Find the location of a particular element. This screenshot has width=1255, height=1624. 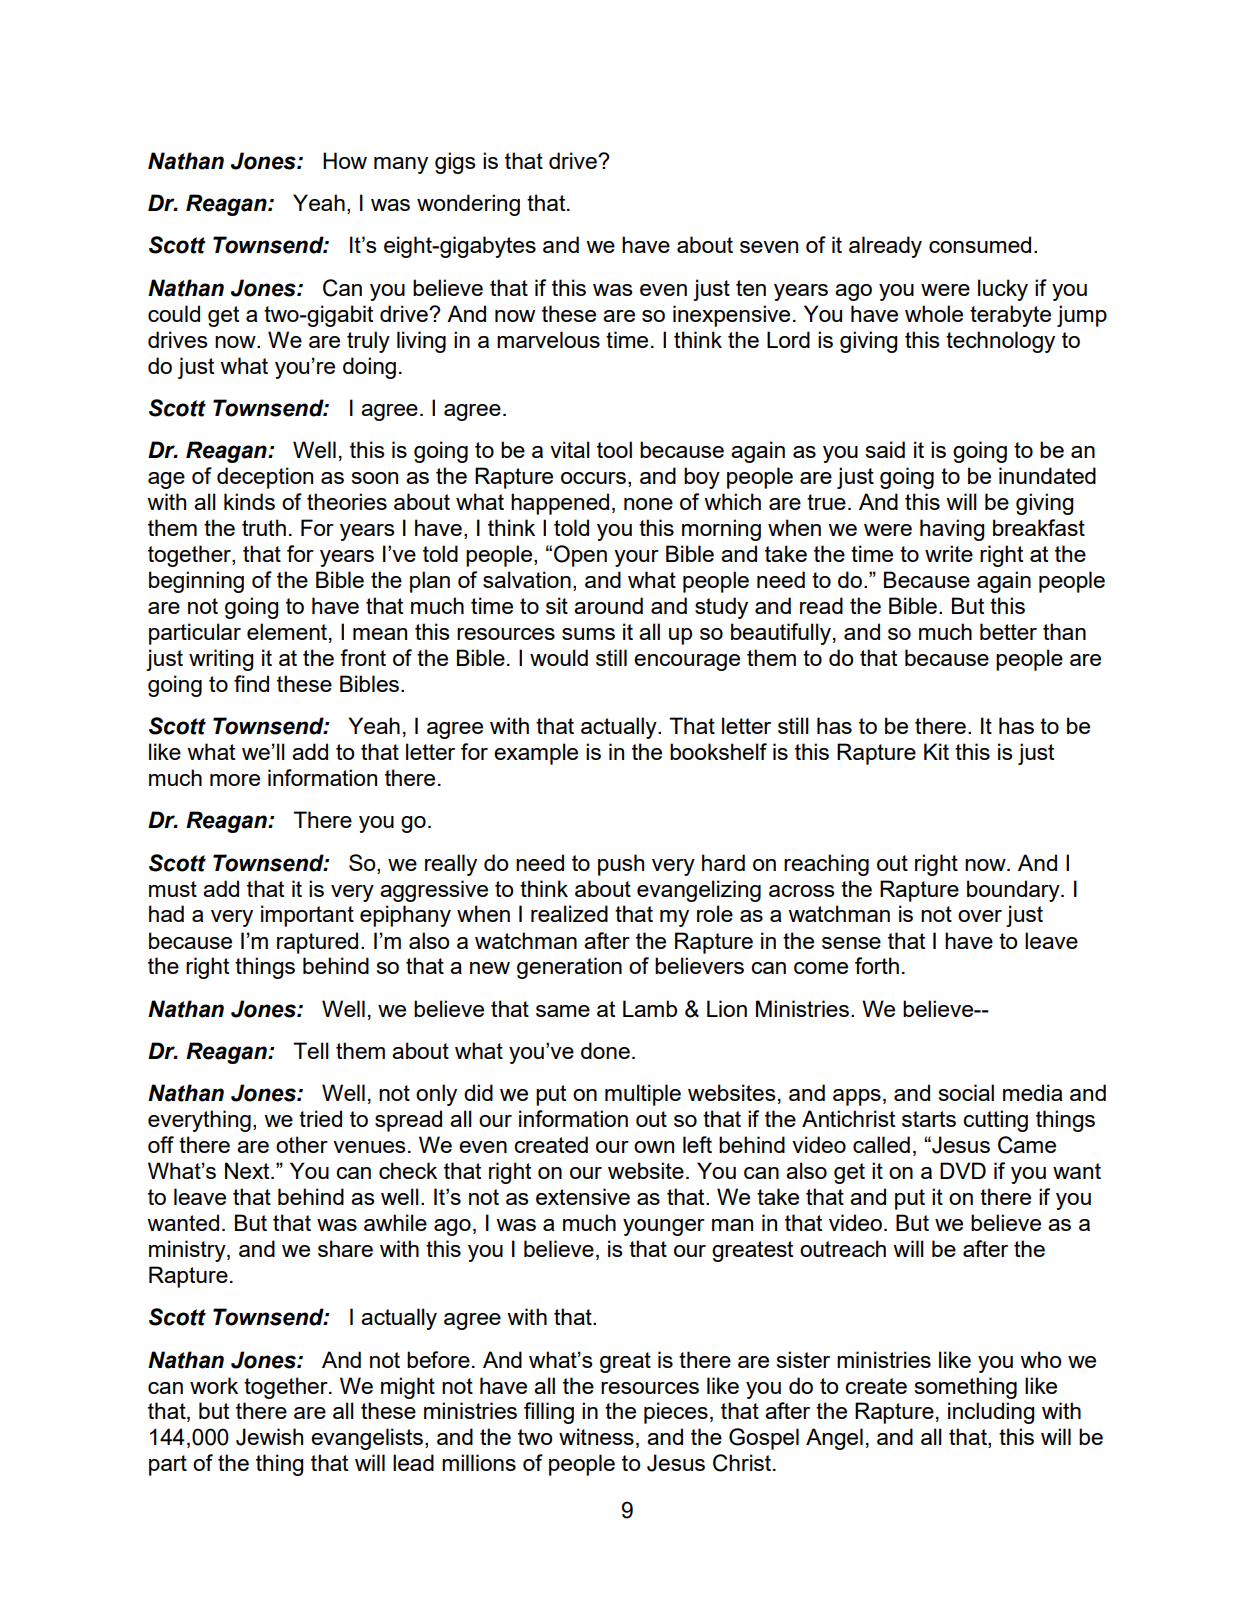

none is located at coordinates (648, 504).
